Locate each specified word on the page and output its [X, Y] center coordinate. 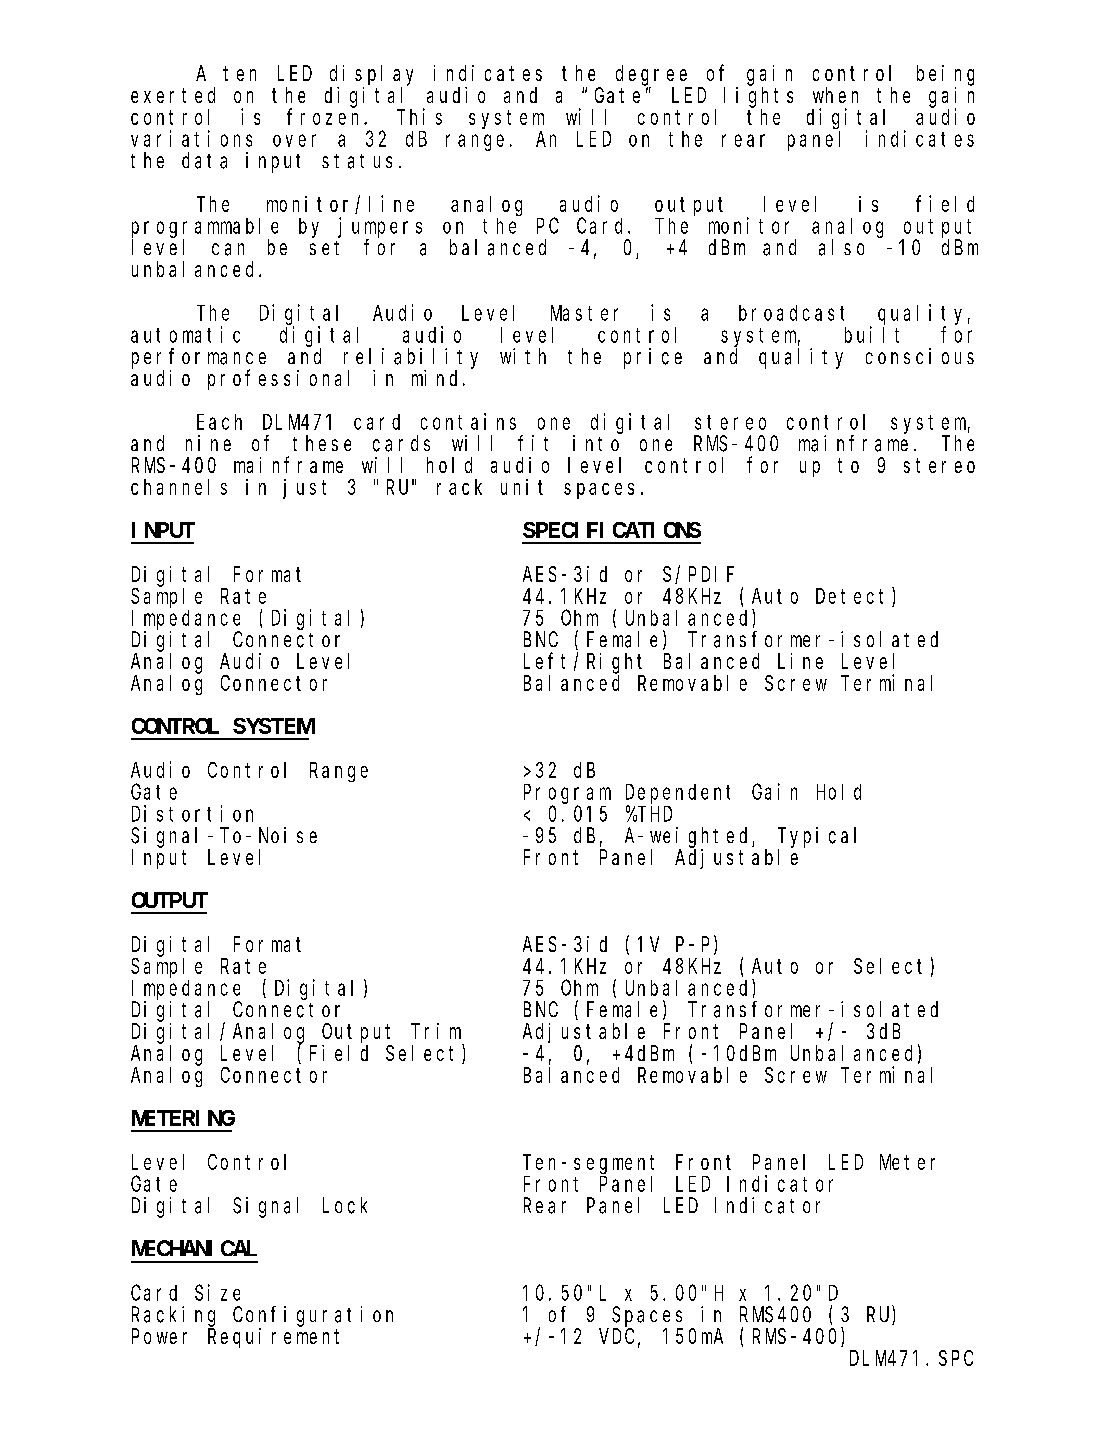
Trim [436, 1031]
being [945, 75]
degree [651, 75]
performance [199, 359]
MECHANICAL [194, 1248]
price [653, 358]
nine [208, 443]
